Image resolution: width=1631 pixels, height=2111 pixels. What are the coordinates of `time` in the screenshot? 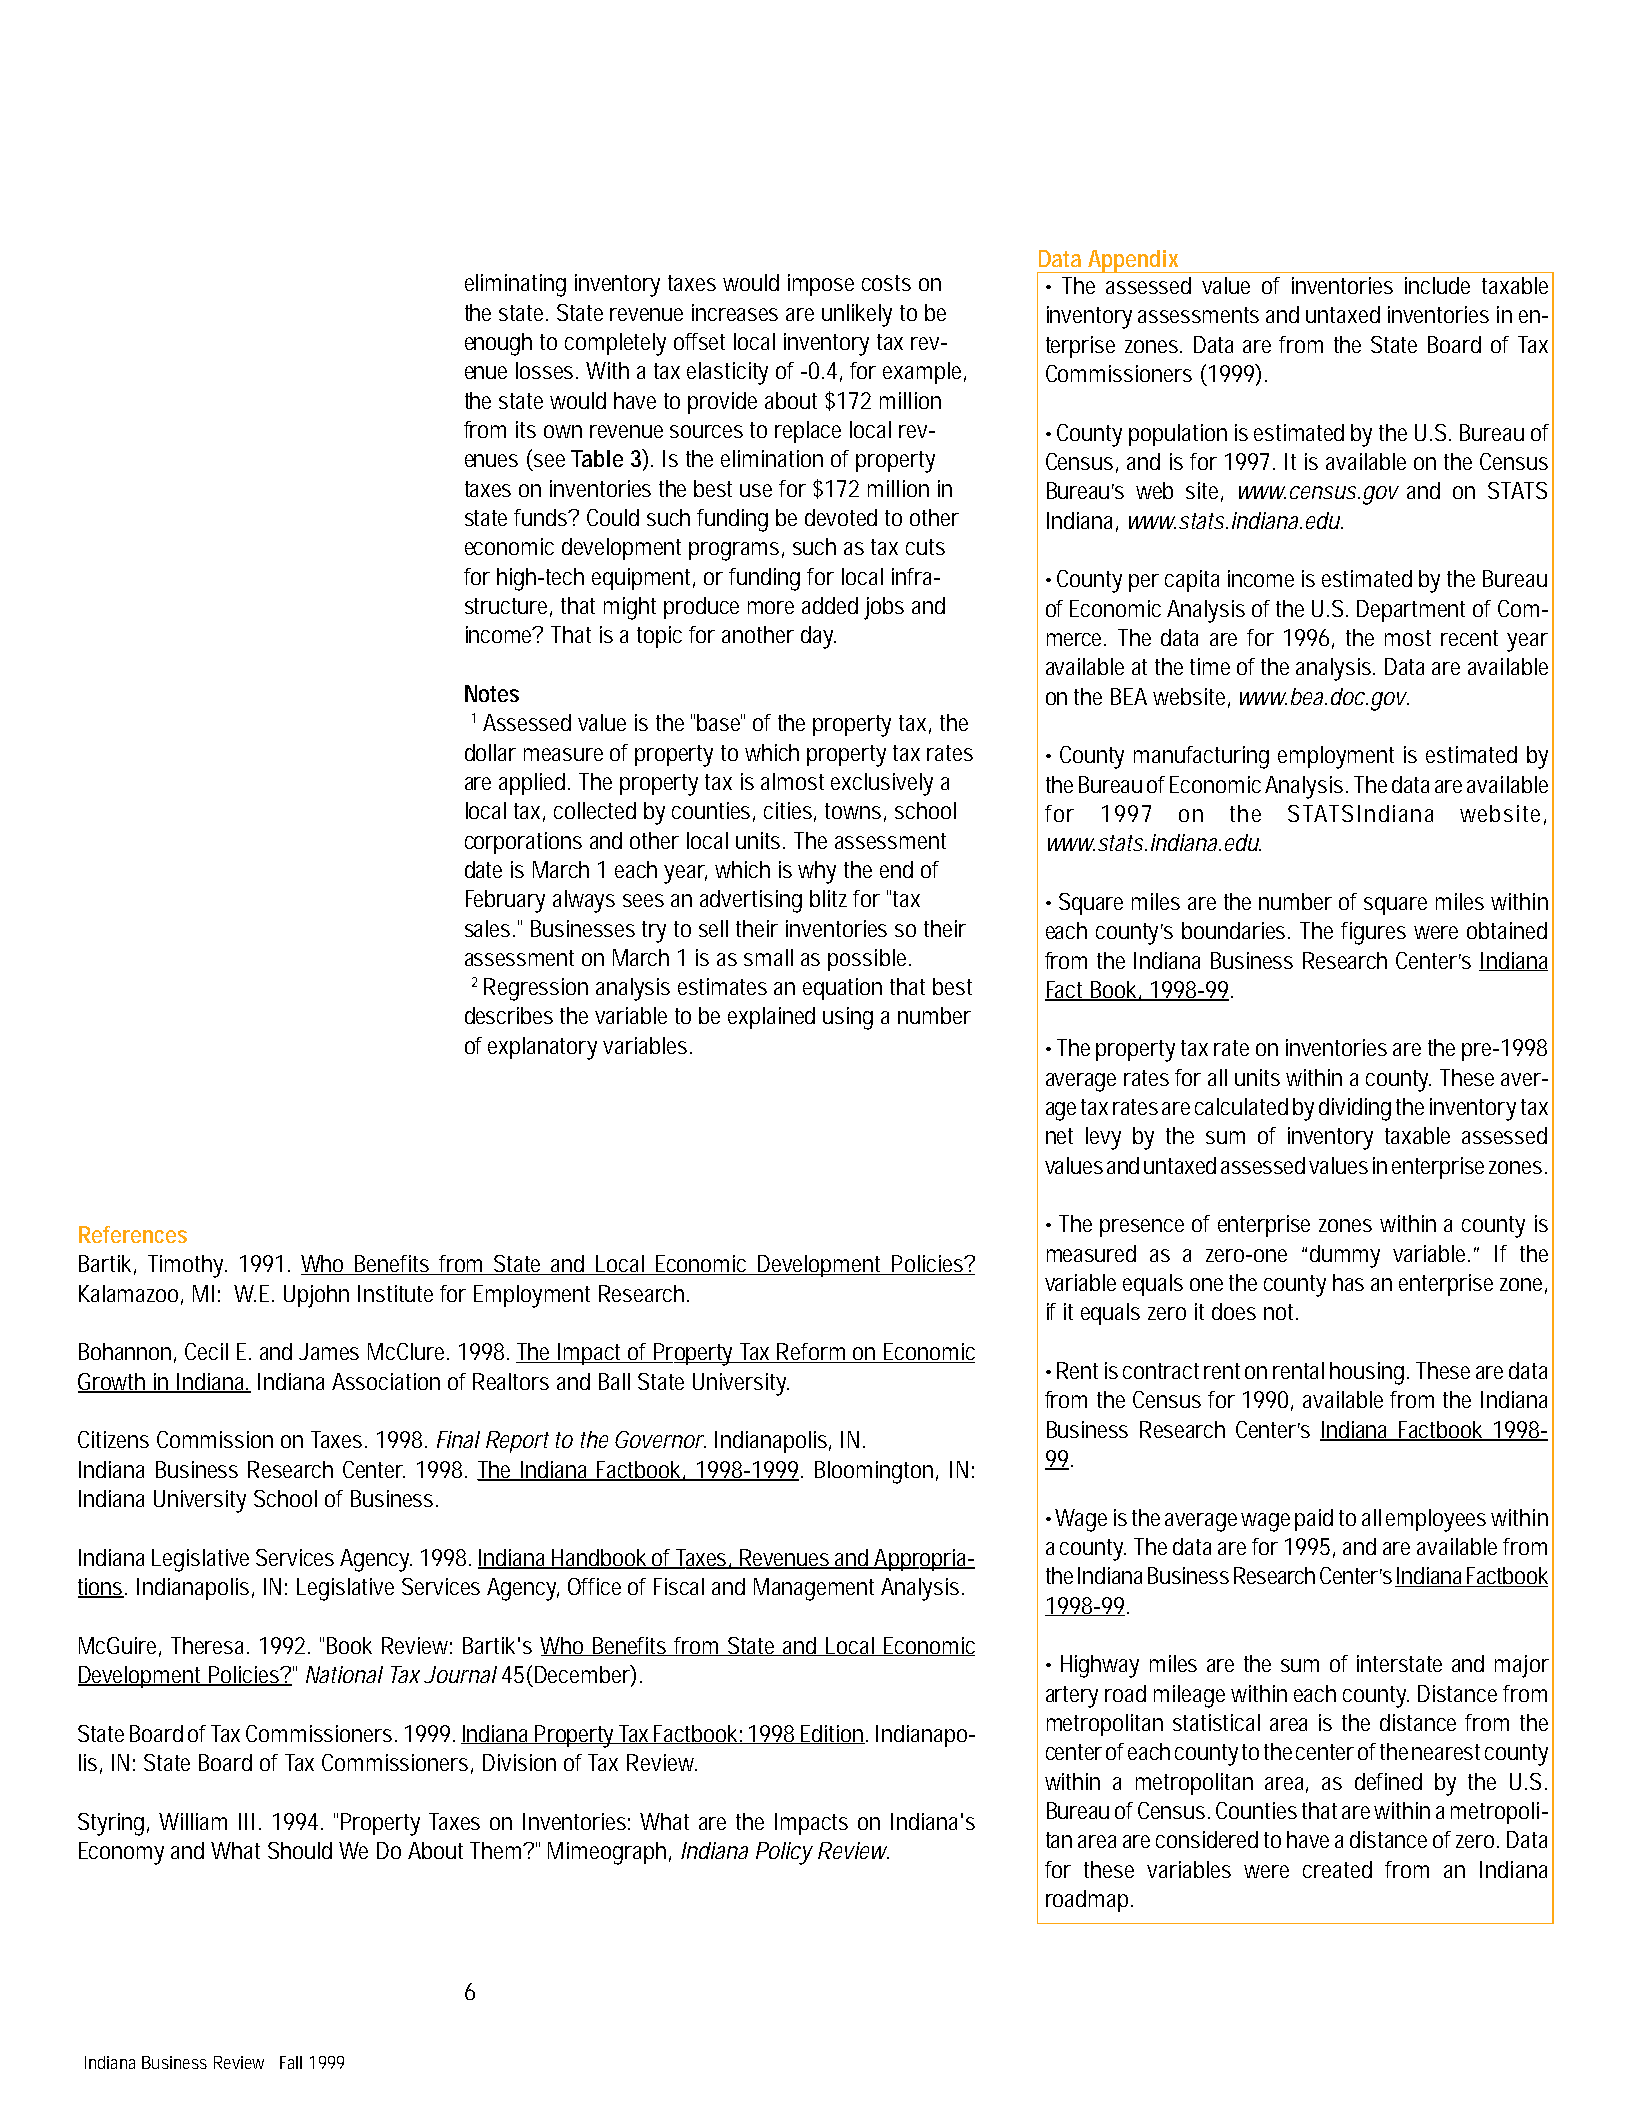 It's located at (1210, 666).
